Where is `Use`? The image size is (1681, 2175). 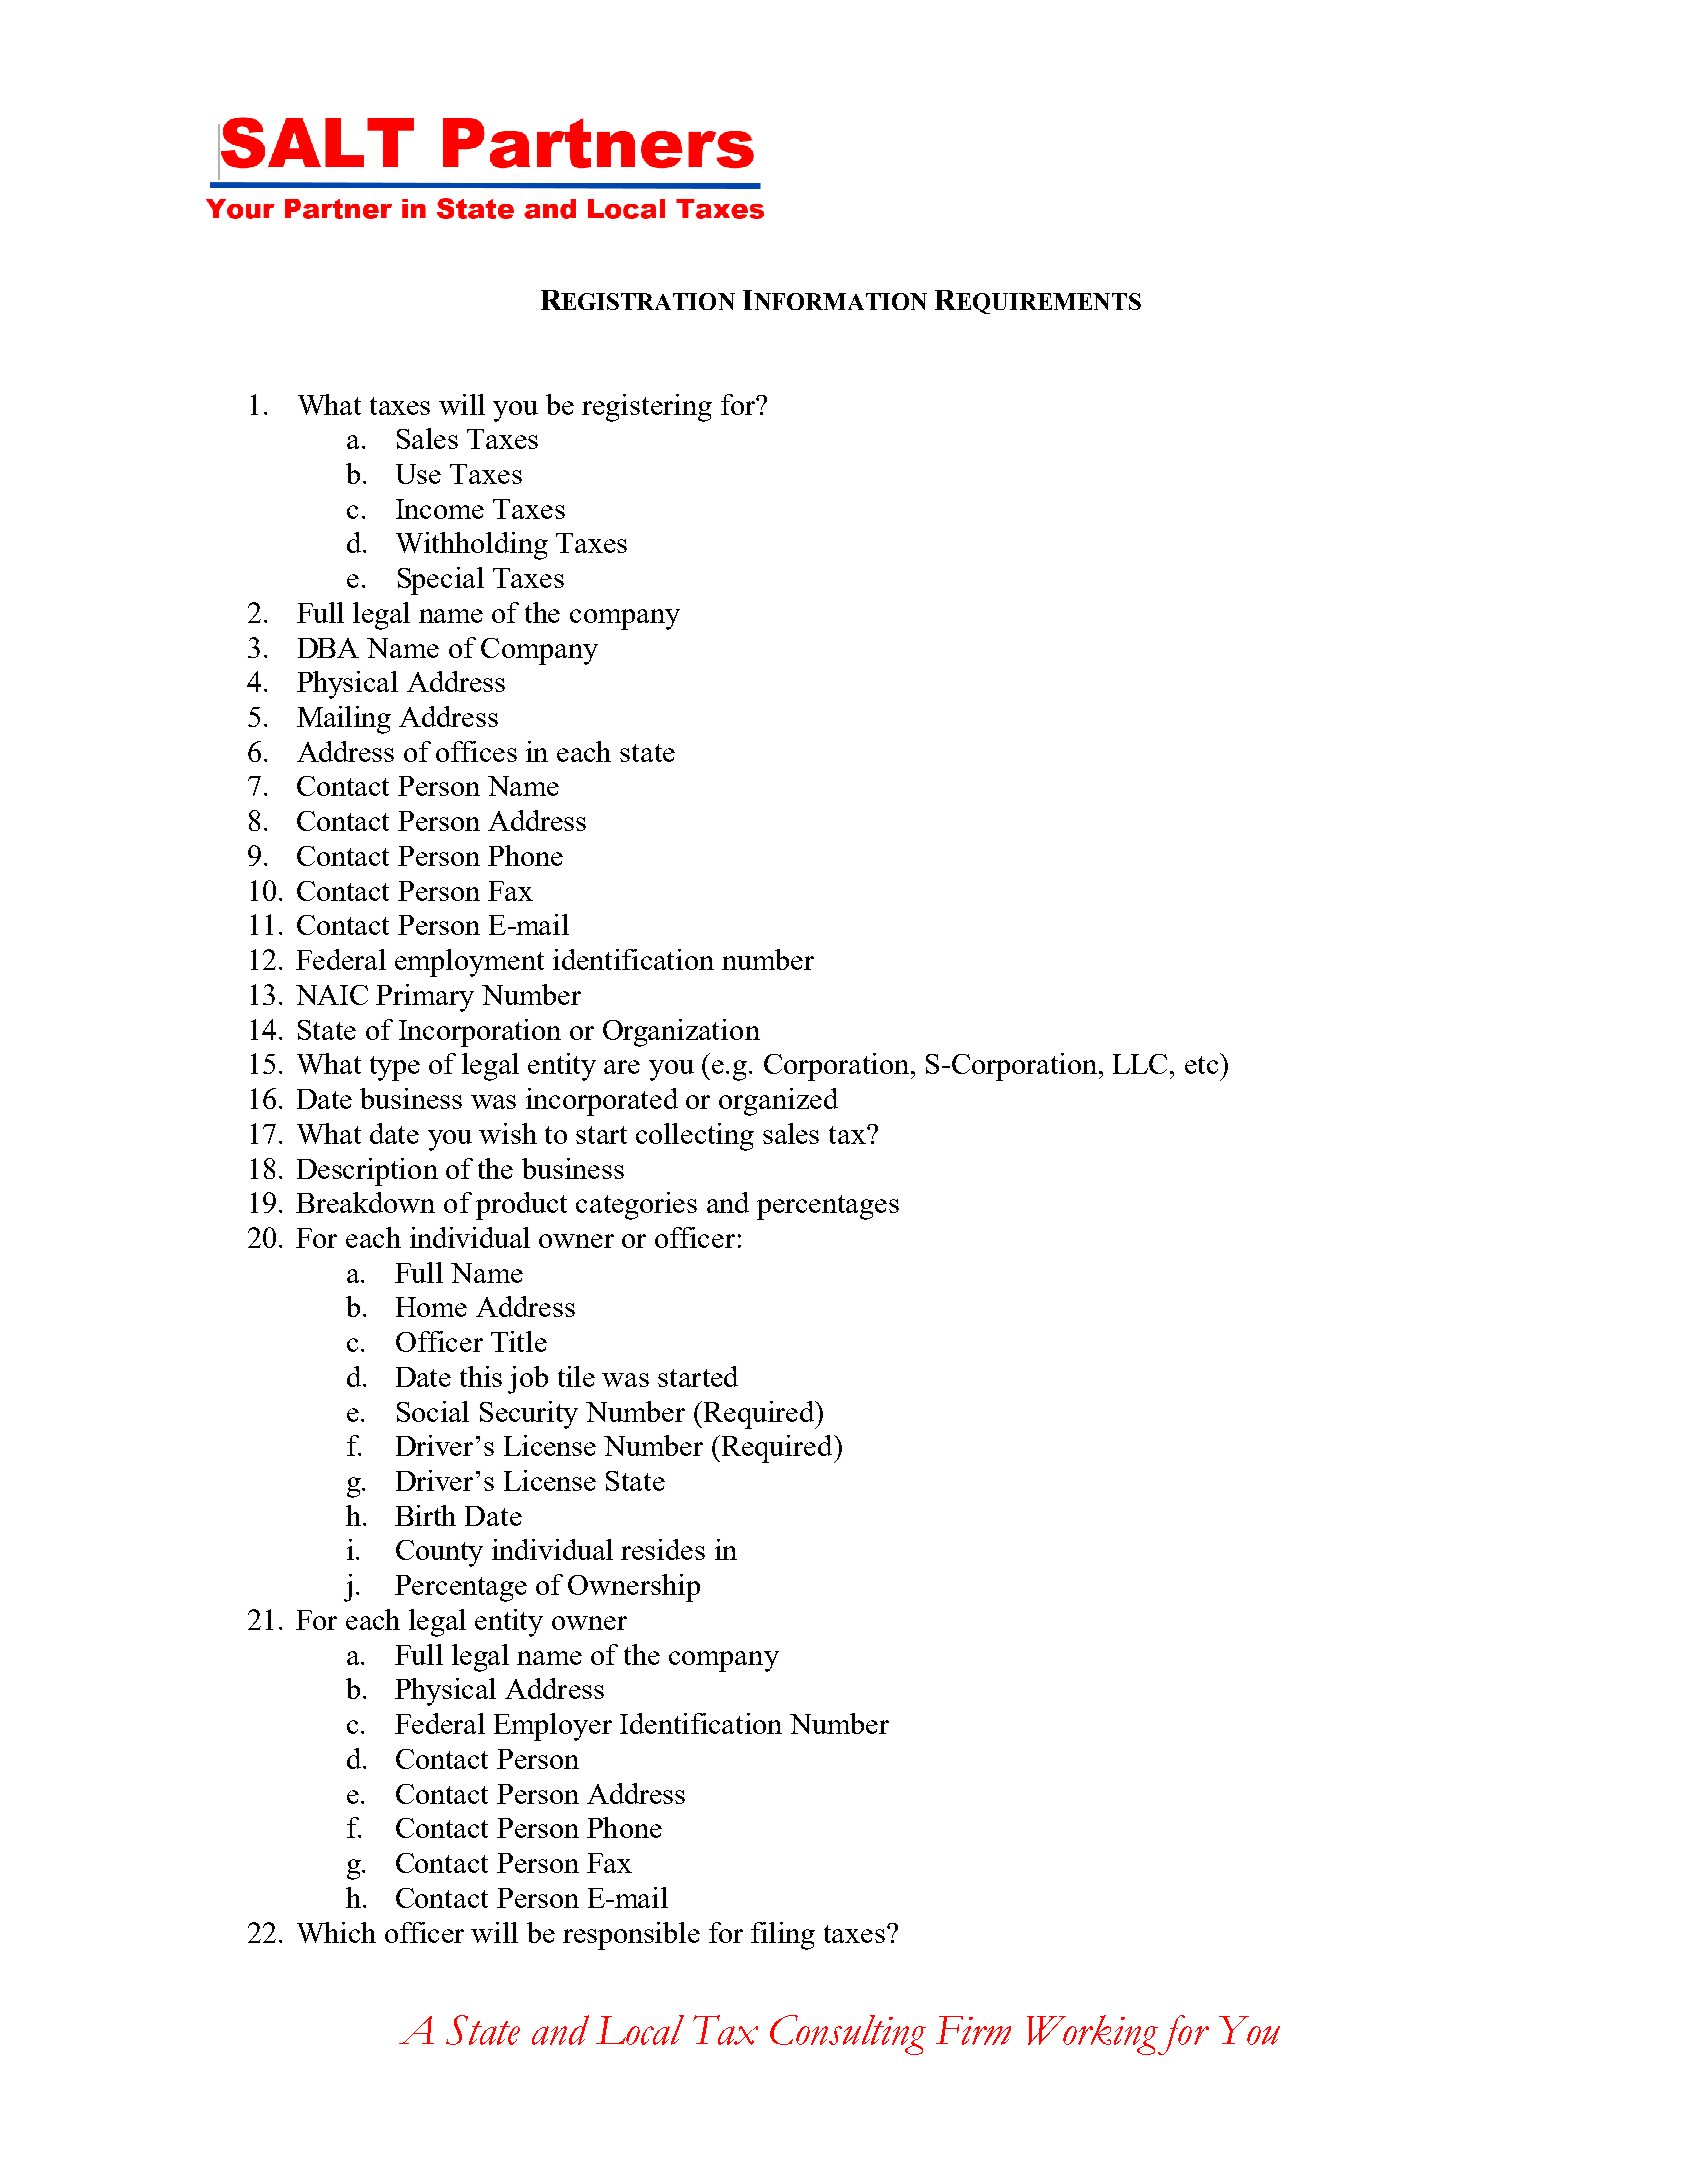
Use is located at coordinates (418, 474).
